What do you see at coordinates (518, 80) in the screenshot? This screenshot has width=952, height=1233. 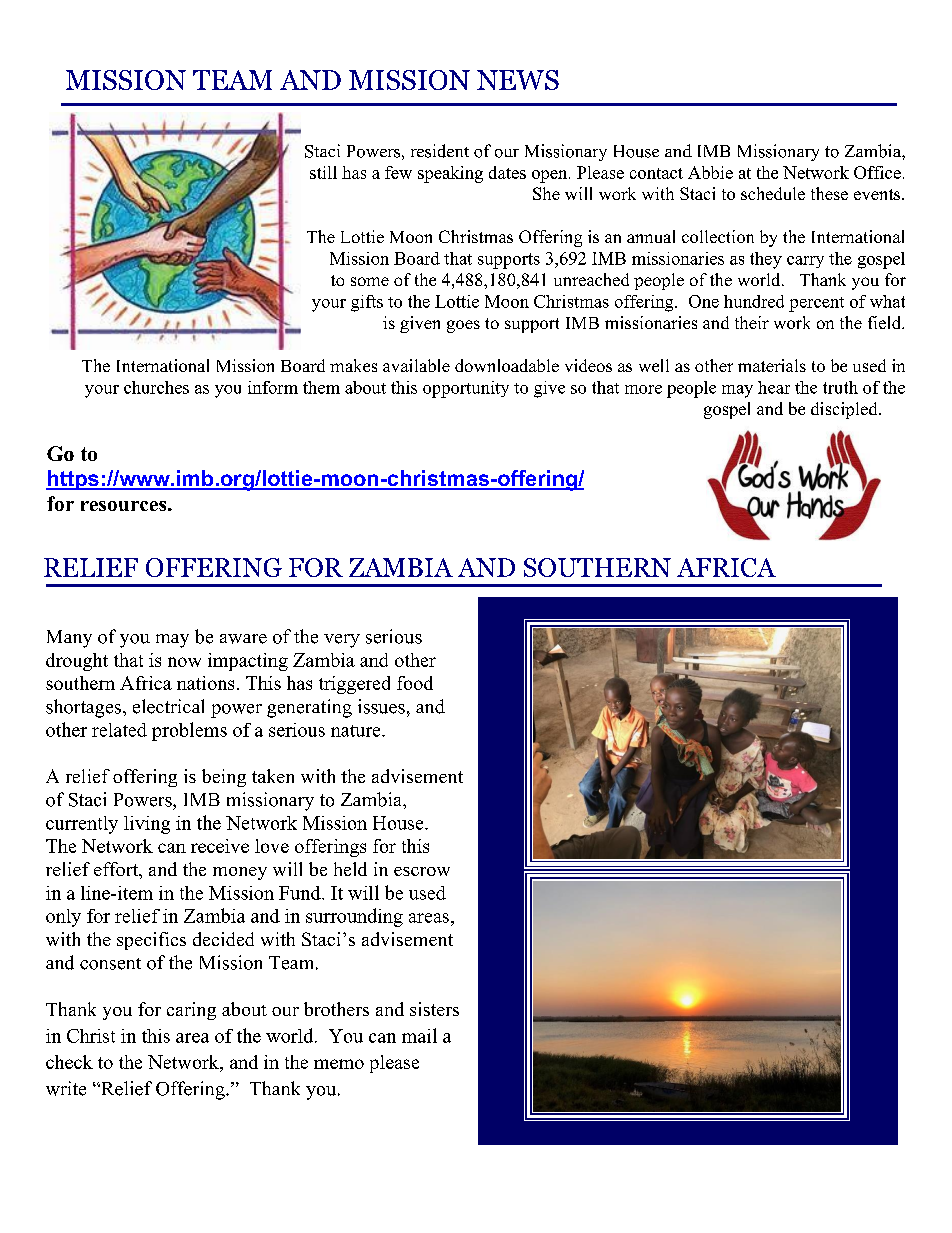 I see `NEWS` at bounding box center [518, 80].
